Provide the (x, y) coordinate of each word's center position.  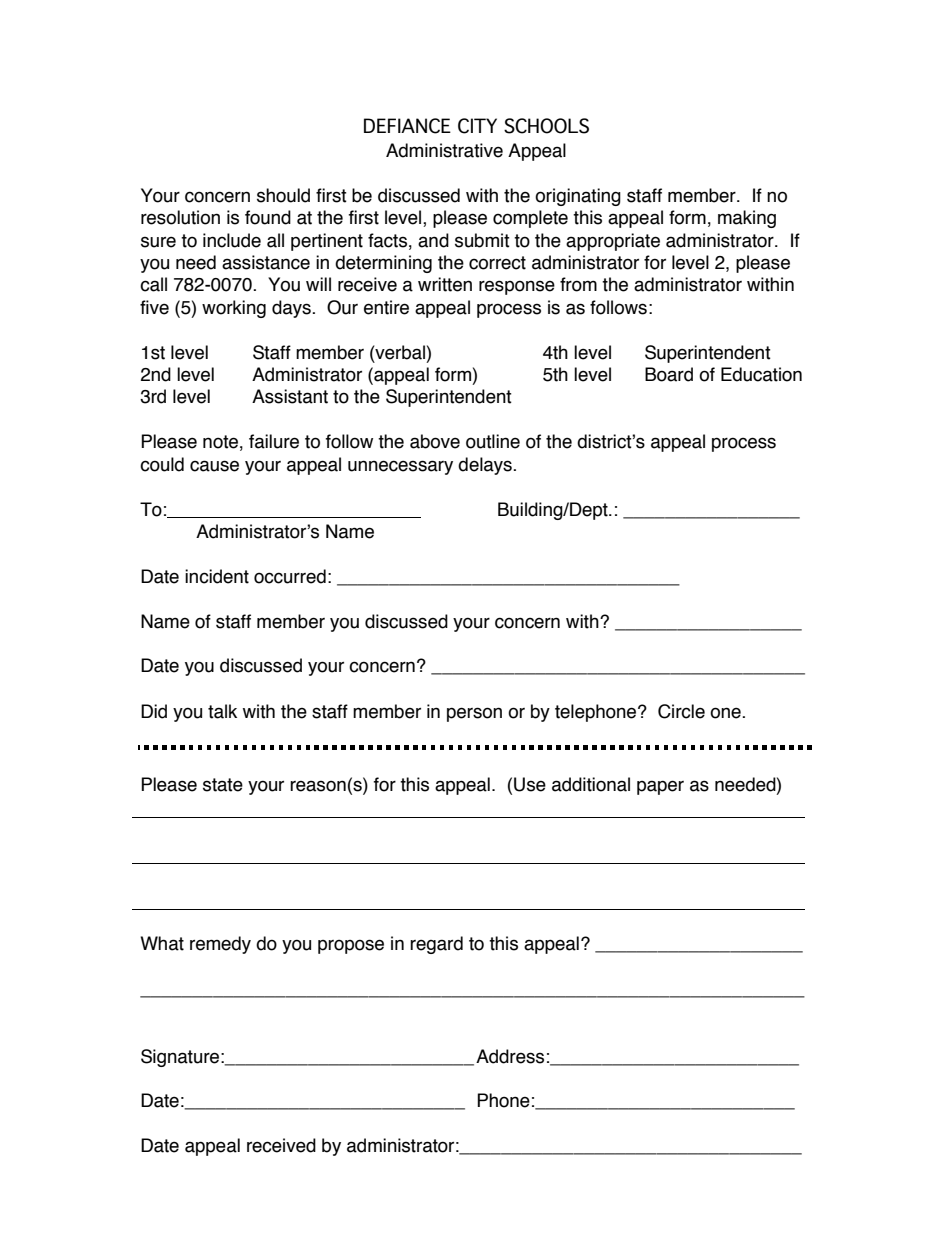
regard (436, 945)
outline (493, 441)
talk (222, 711)
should (283, 195)
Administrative (444, 150)
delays (486, 466)
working (234, 309)
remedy (220, 945)
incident (217, 576)
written (445, 284)
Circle (681, 711)
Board (669, 374)
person (474, 714)
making (747, 219)
